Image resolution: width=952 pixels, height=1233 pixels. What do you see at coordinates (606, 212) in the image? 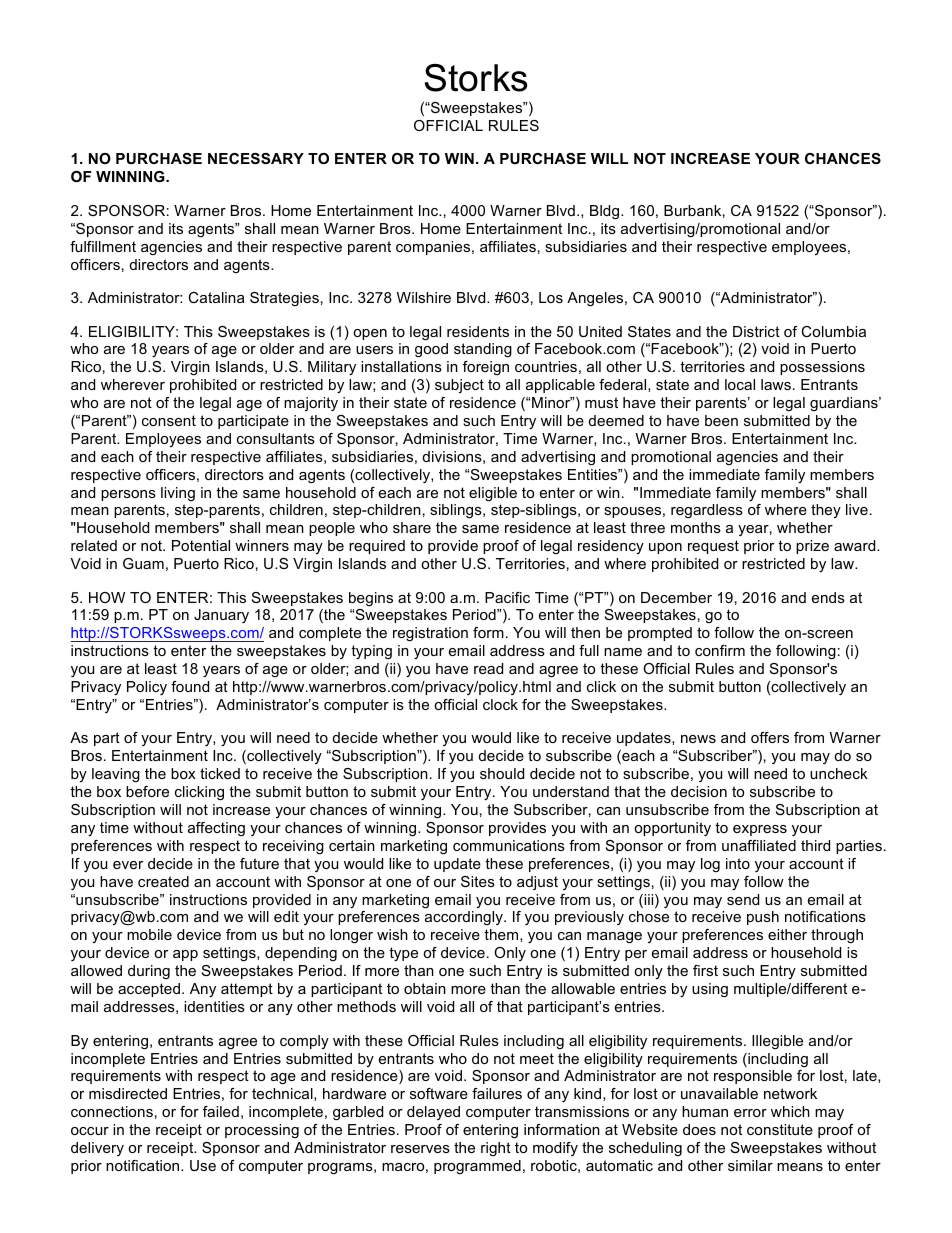
I see `Bldg` at bounding box center [606, 212].
